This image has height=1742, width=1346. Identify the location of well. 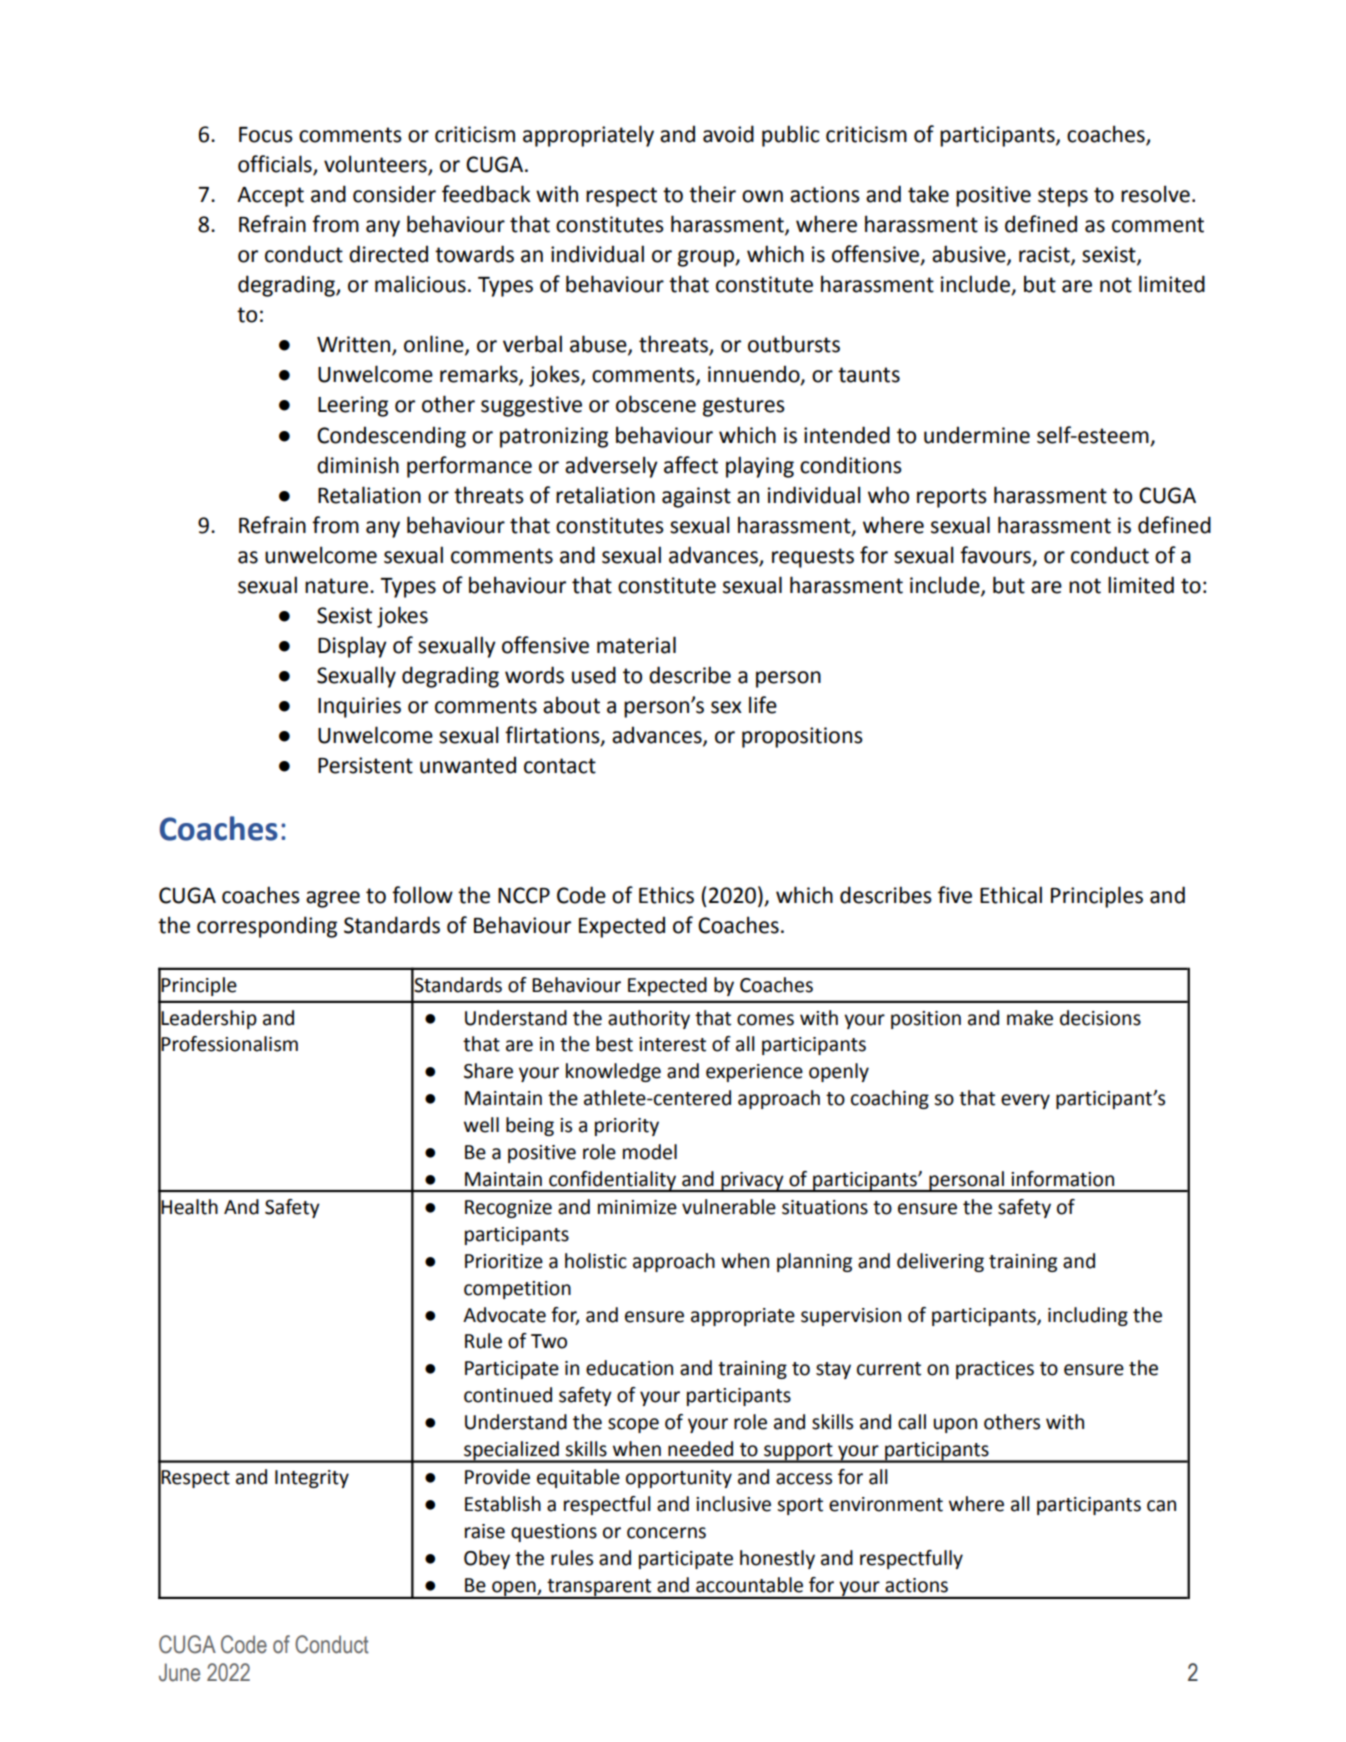
(481, 1125).
